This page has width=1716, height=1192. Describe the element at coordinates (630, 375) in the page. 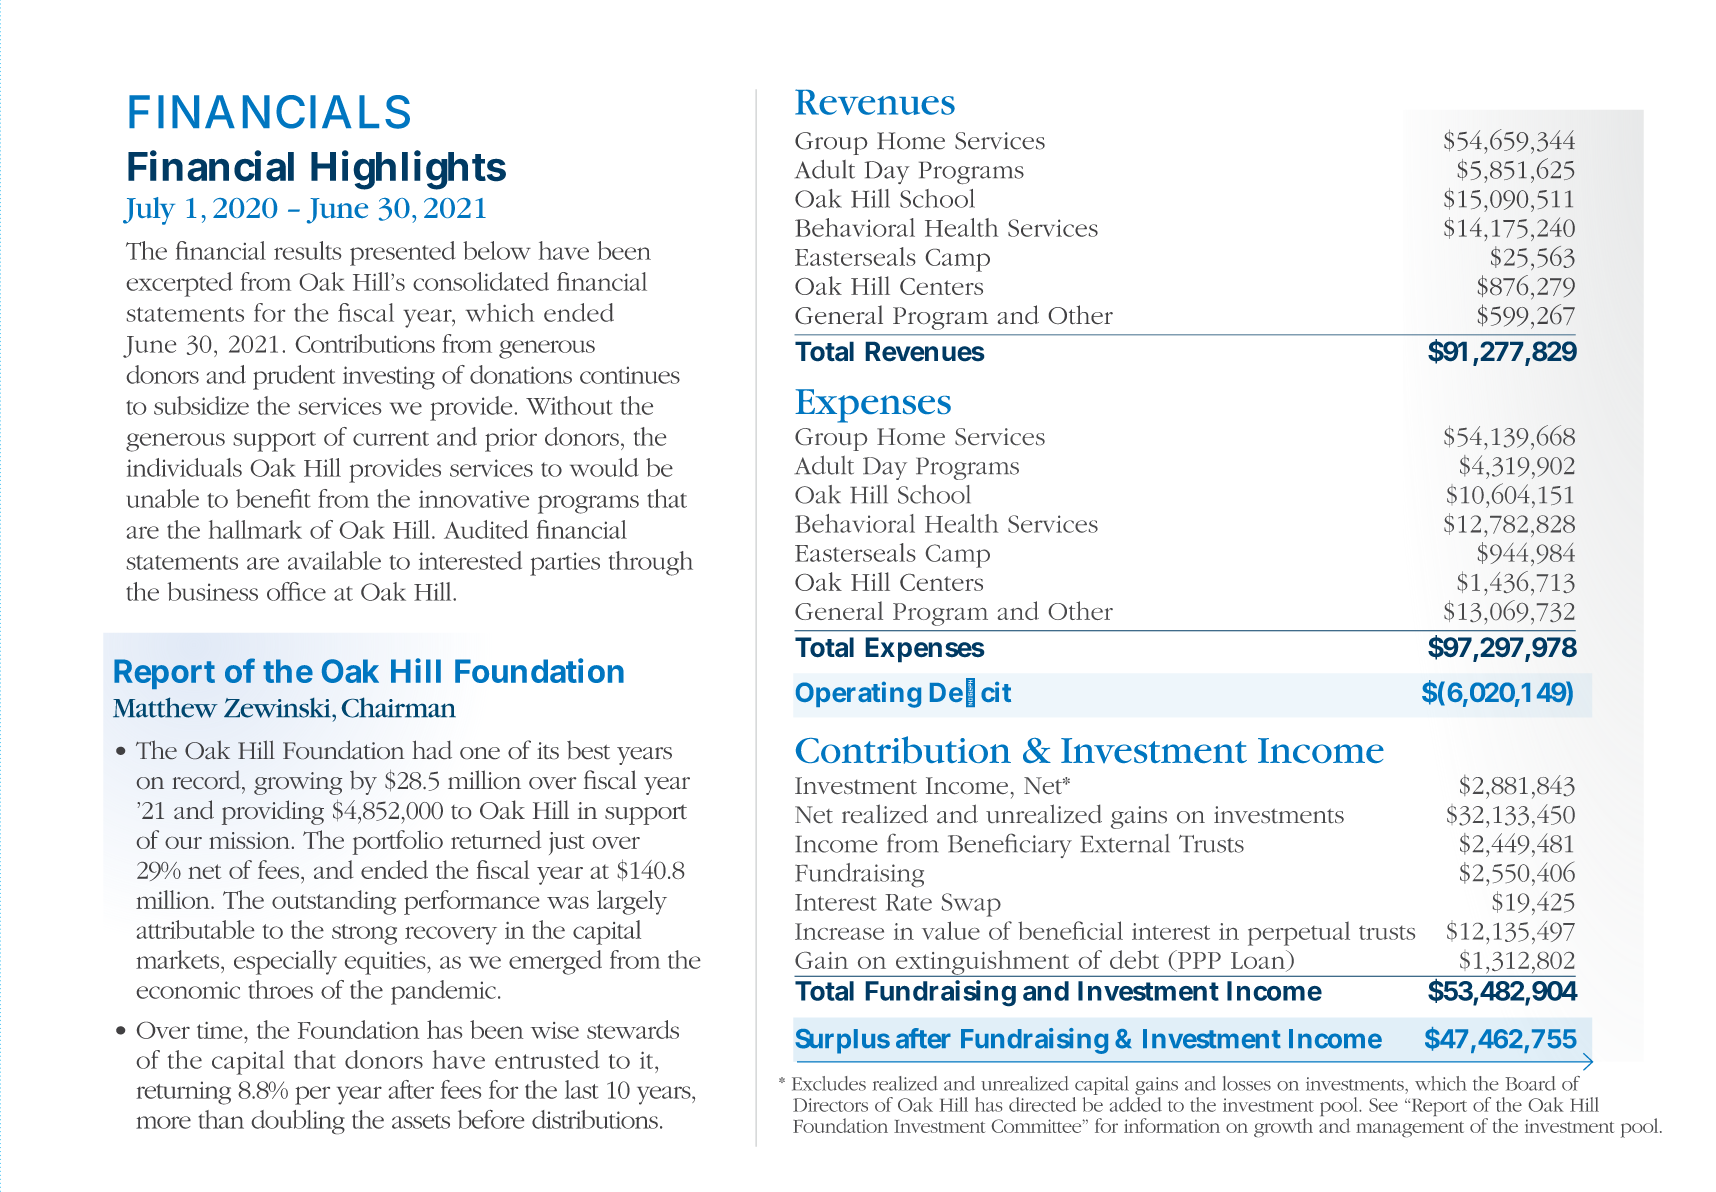

I see `continues` at that location.
